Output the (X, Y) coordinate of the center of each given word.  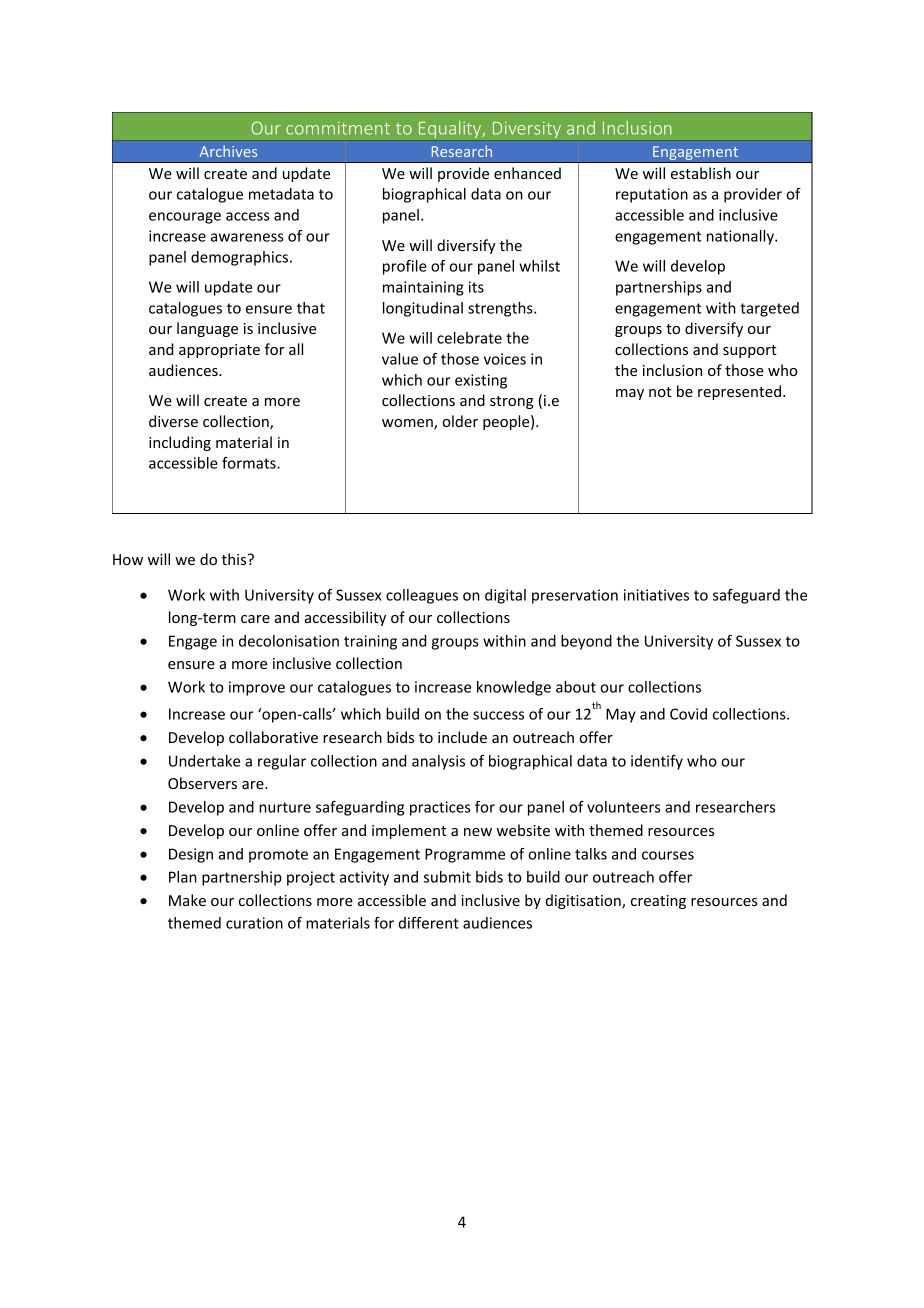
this (235, 559)
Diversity (527, 131)
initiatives (656, 595)
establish (701, 173)
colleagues (422, 596)
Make (187, 900)
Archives (228, 151)
